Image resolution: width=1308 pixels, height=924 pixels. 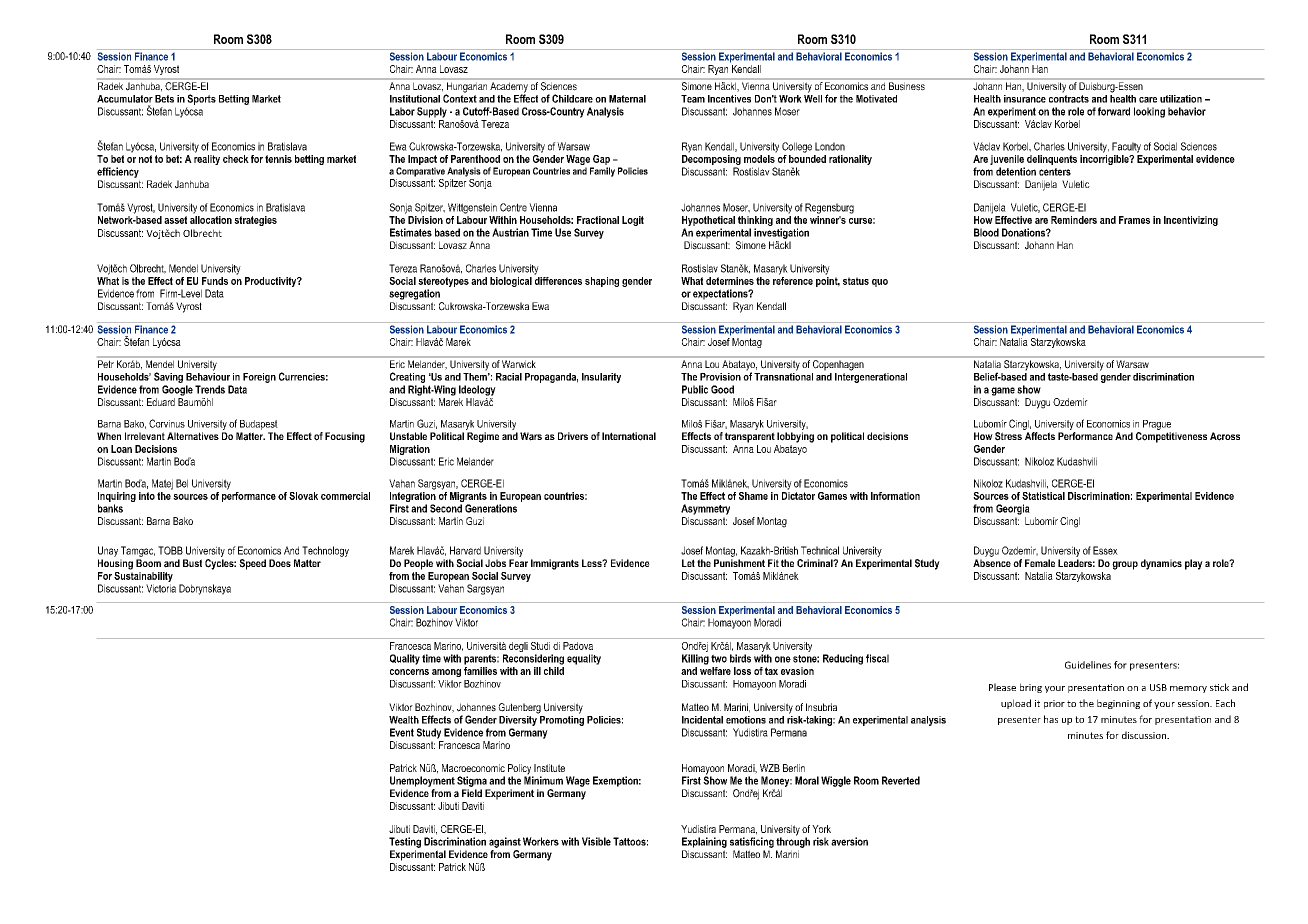 I want to click on Intergenerational, so click(x=871, y=376).
